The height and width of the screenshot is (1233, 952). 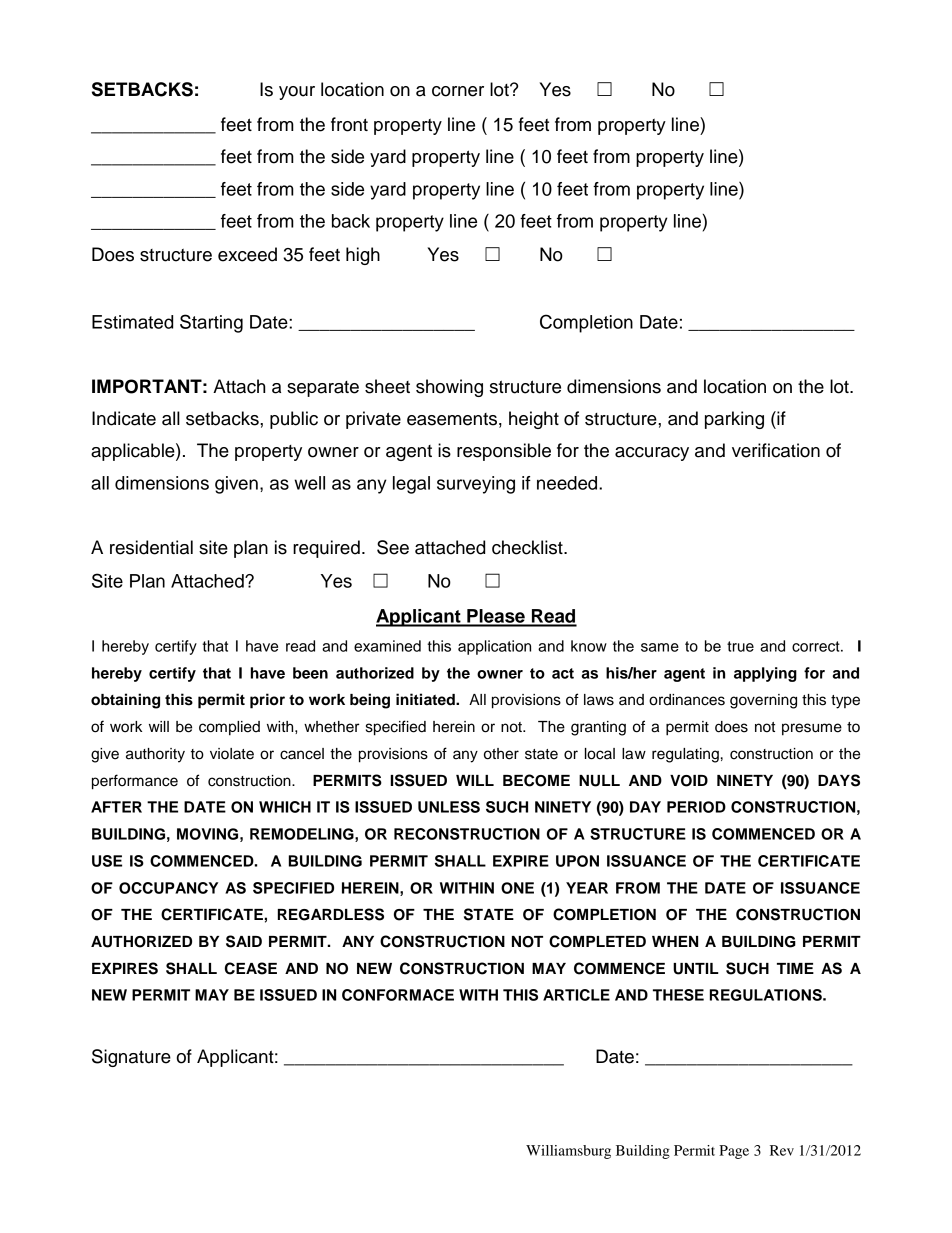 What do you see at coordinates (349, 124) in the screenshot?
I see `front` at bounding box center [349, 124].
